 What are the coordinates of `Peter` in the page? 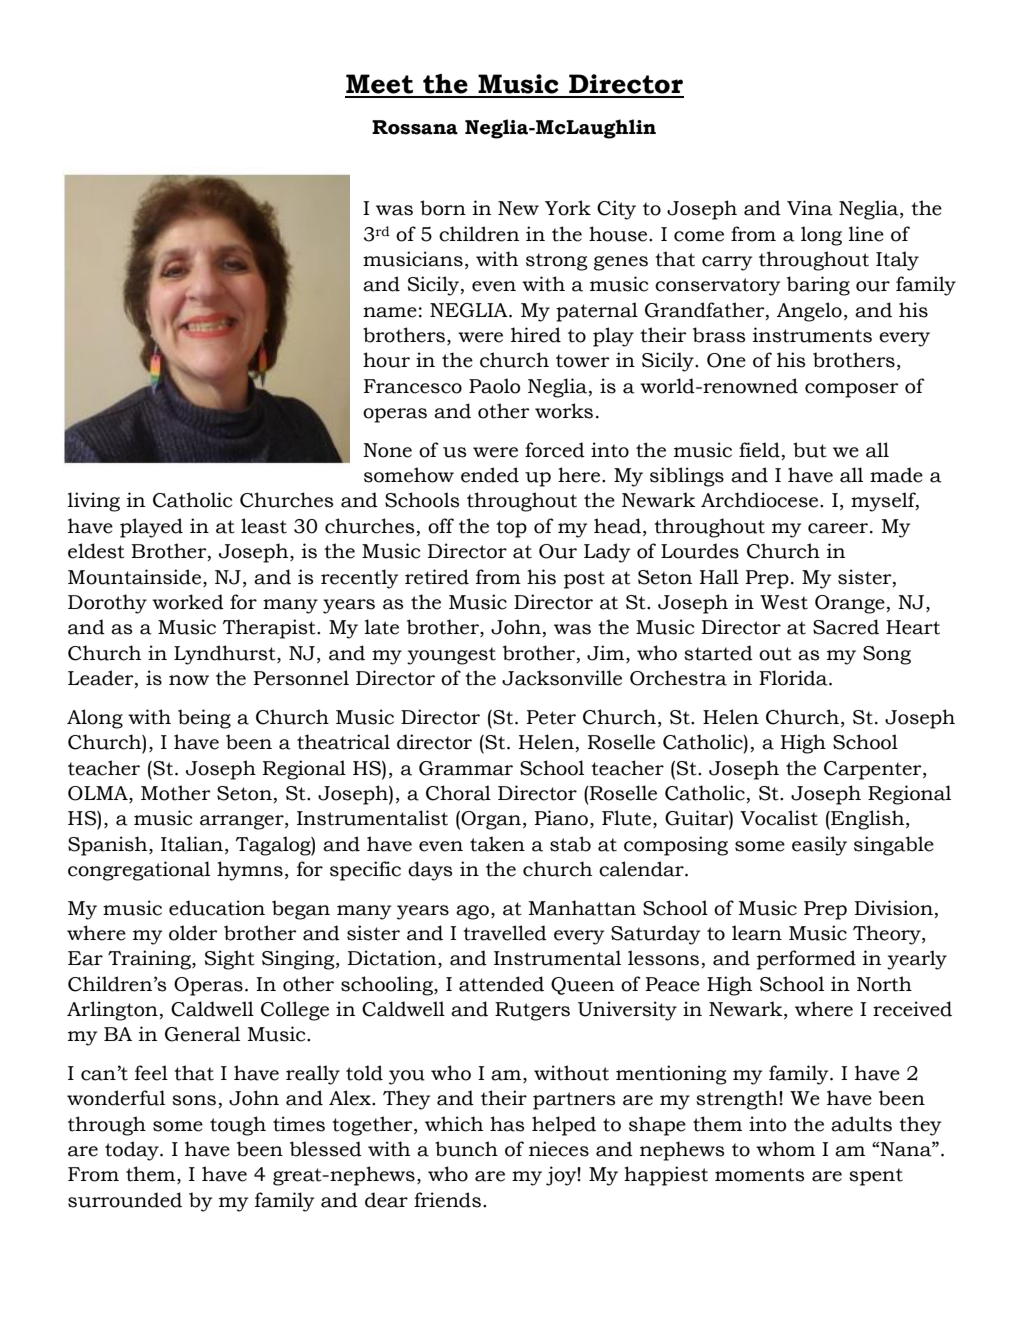 It's located at (551, 717).
